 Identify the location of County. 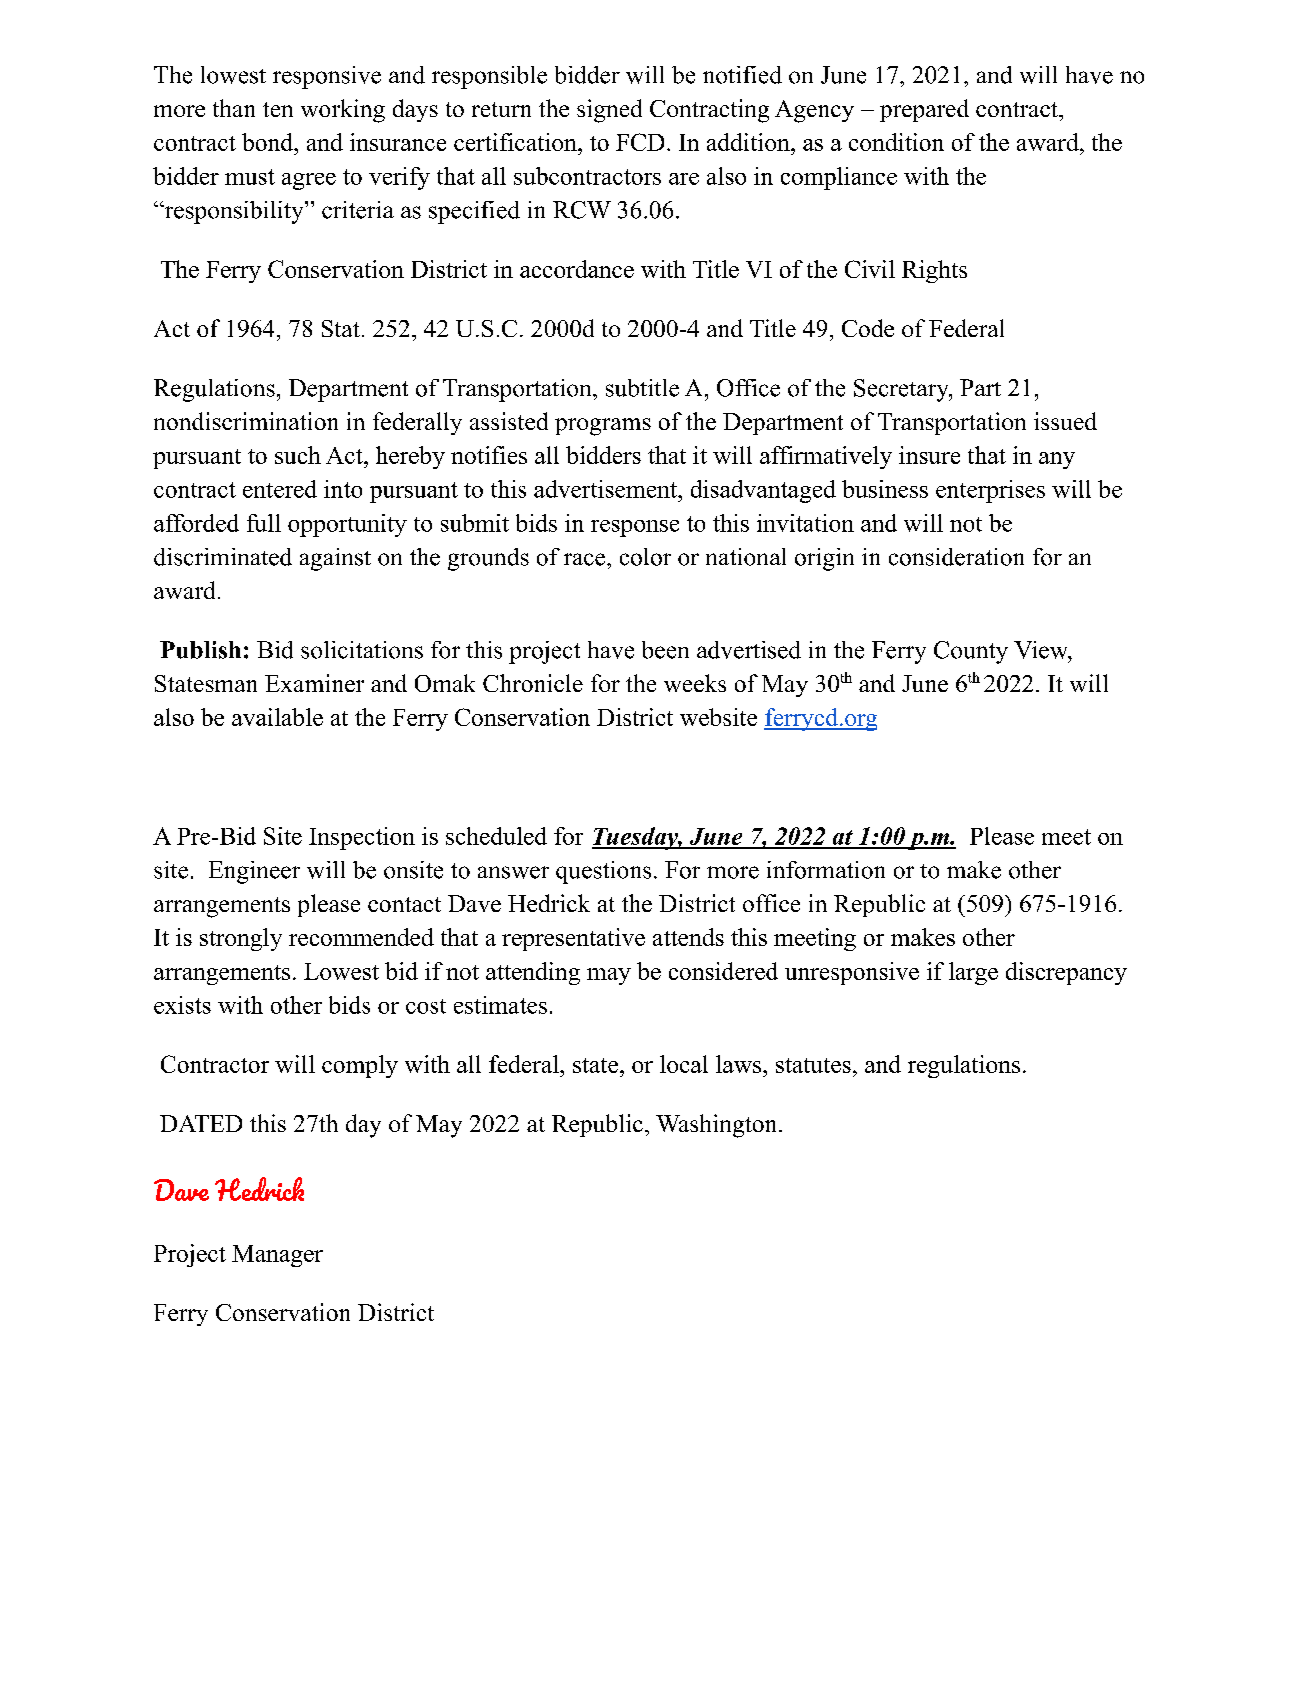
(971, 652).
